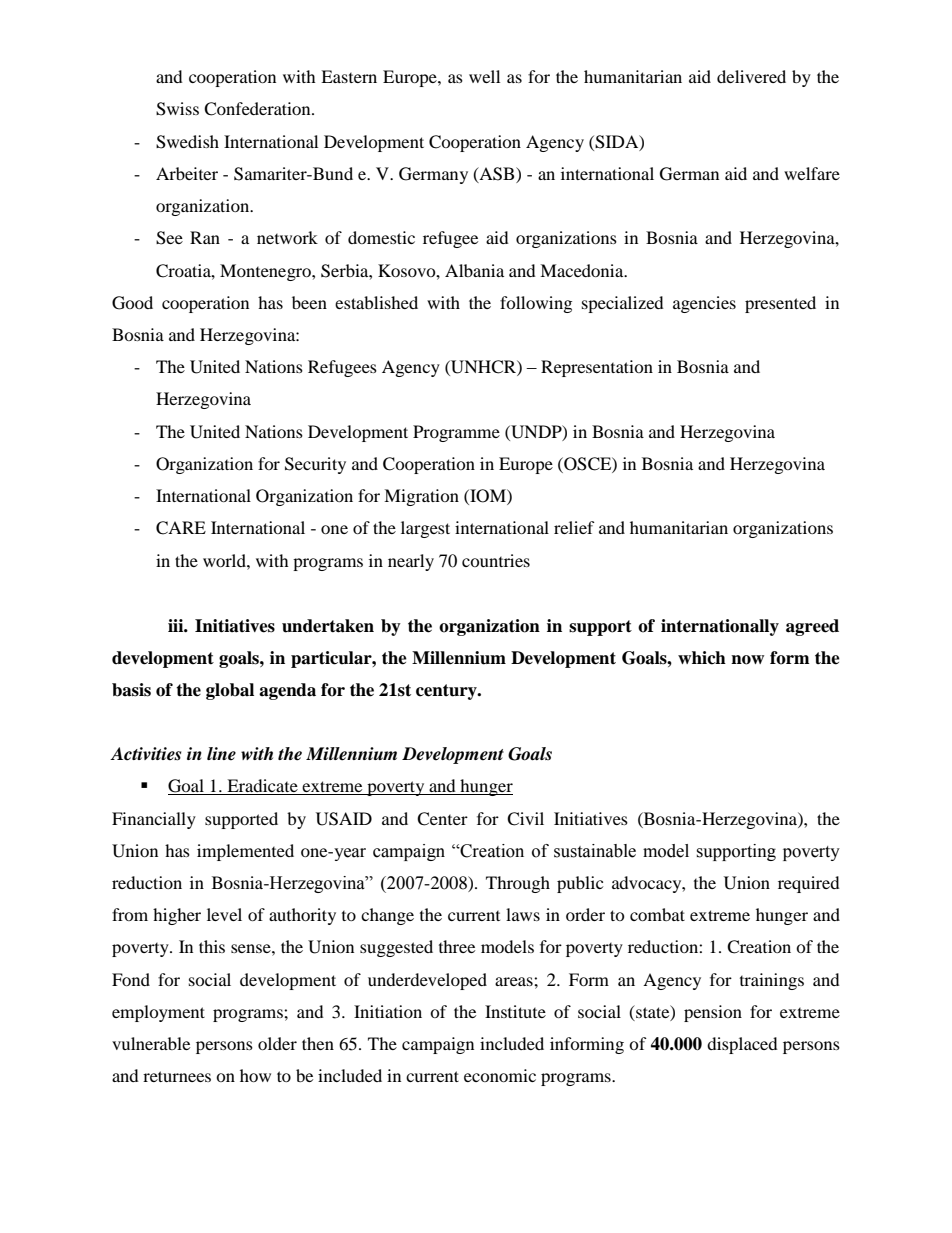 Image resolution: width=952 pixels, height=1233 pixels. Describe the element at coordinates (177, 109) in the screenshot. I see `Swiss` at that location.
